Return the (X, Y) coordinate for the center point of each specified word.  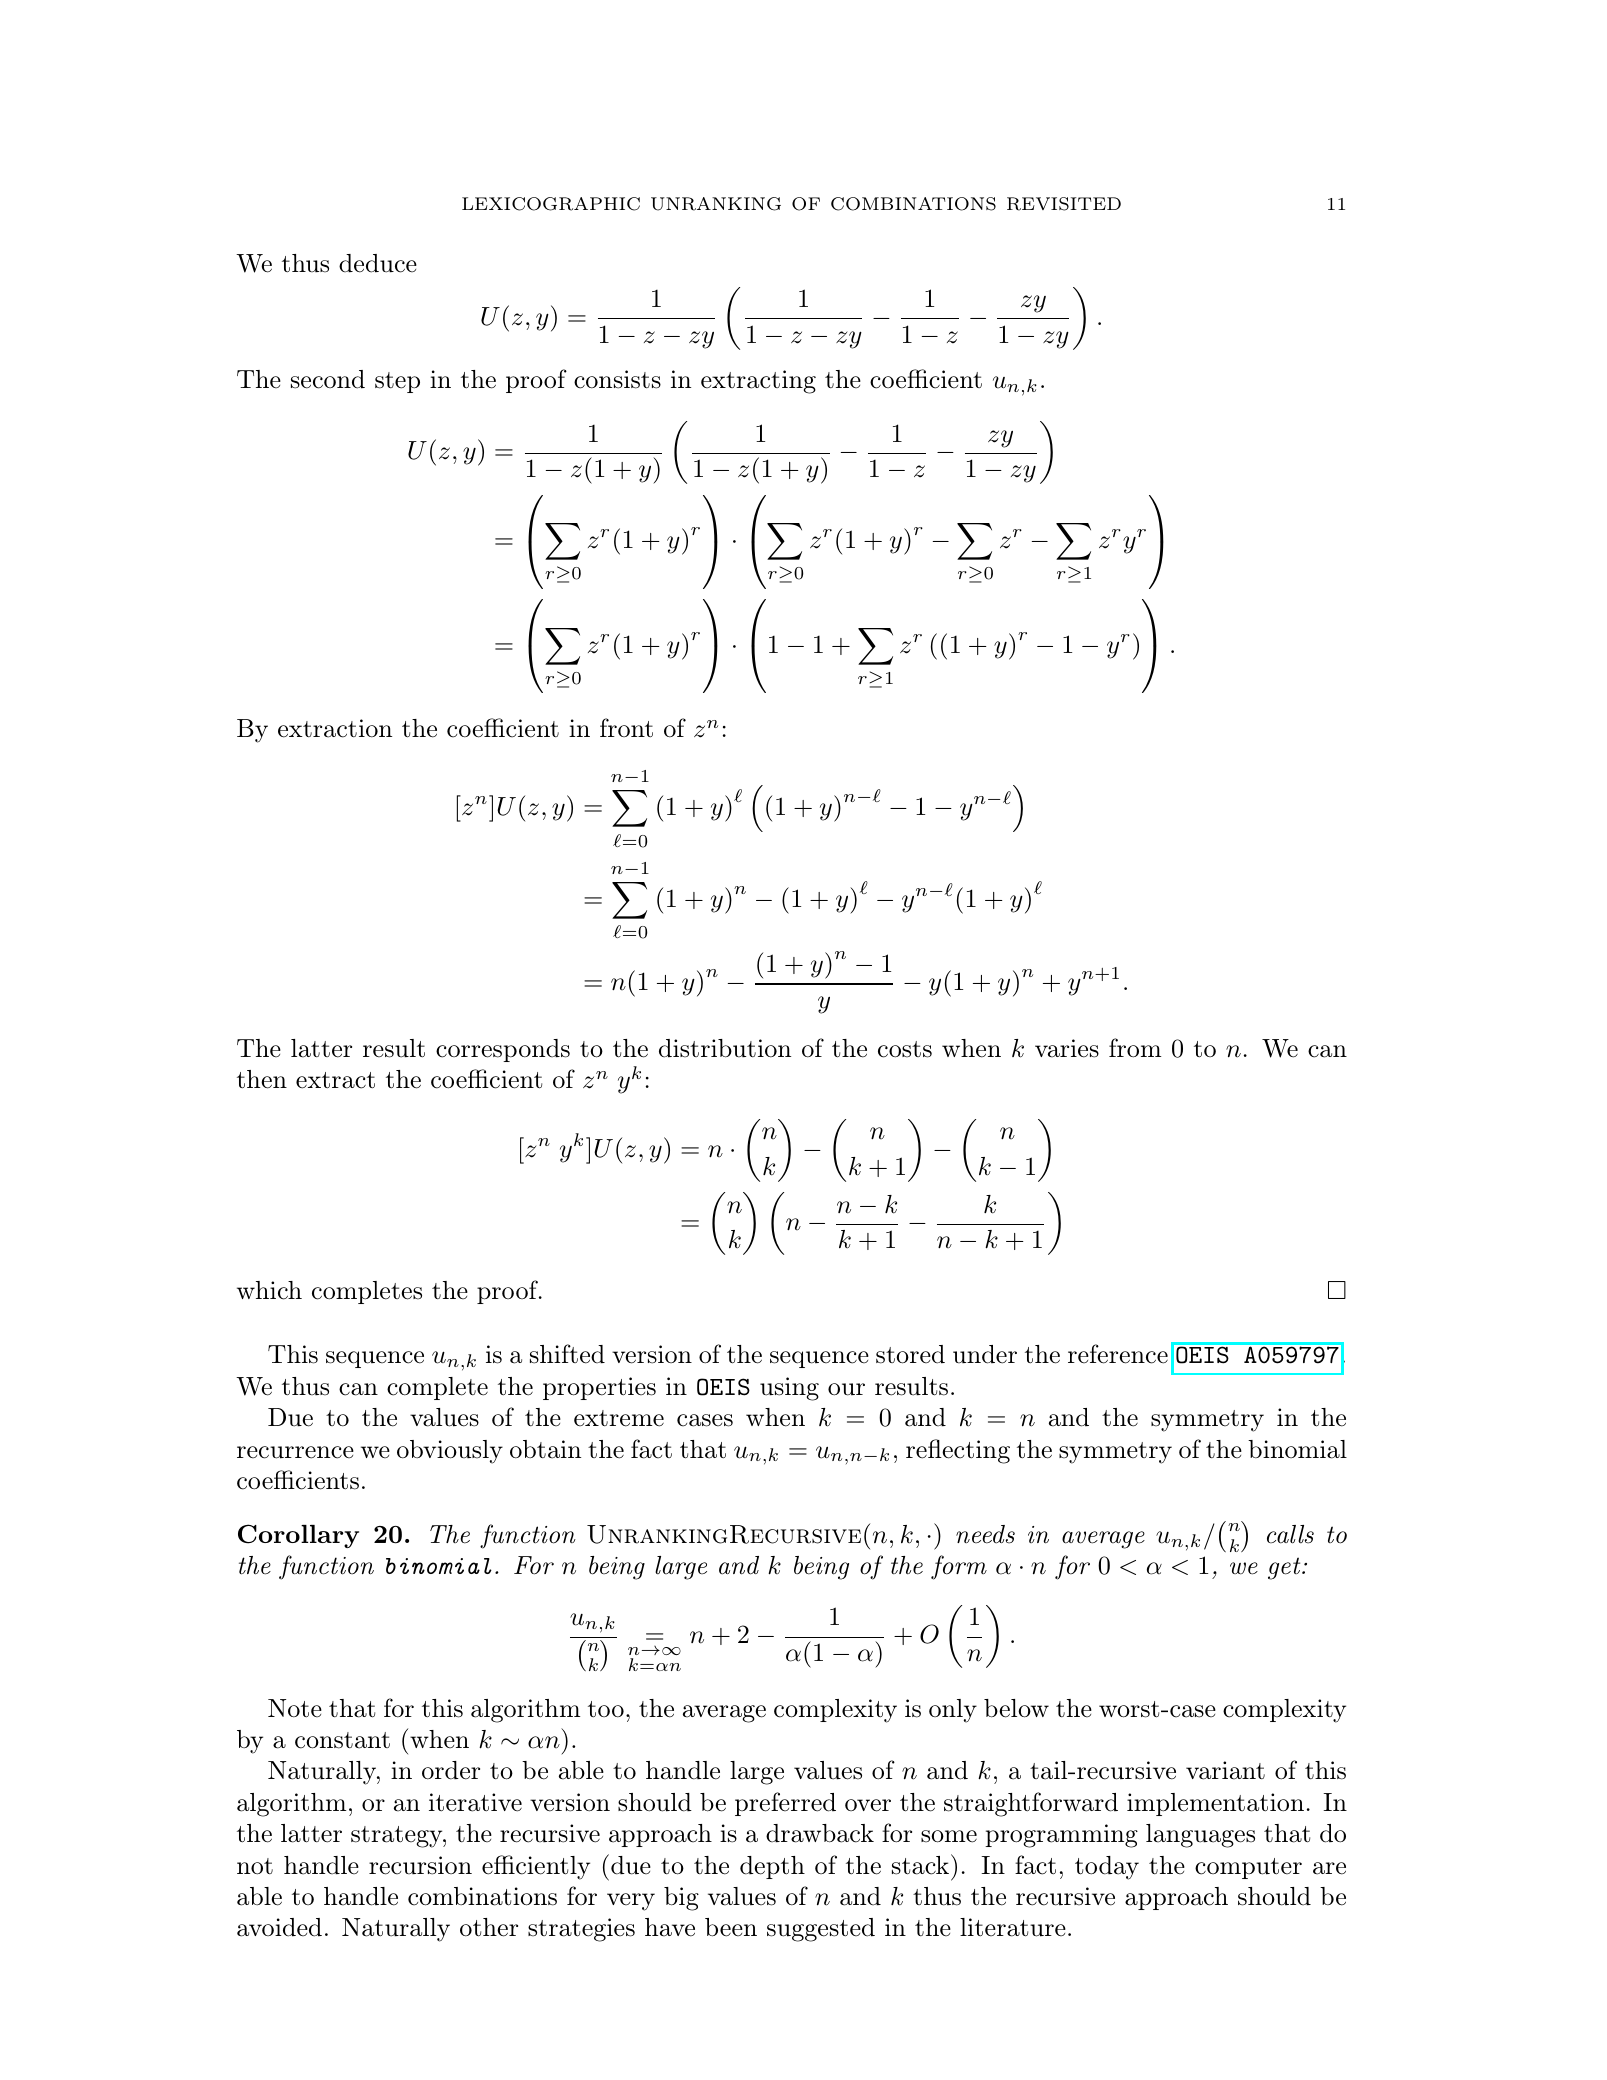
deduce (378, 263)
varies (1067, 1048)
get (1285, 1568)
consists (617, 379)
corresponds (503, 1050)
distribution (725, 1048)
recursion (420, 1865)
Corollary (298, 1536)
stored (910, 1354)
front (626, 728)
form (959, 1567)
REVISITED (1064, 204)
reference (1118, 1354)
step (397, 382)
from (1135, 1048)
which (269, 1290)
